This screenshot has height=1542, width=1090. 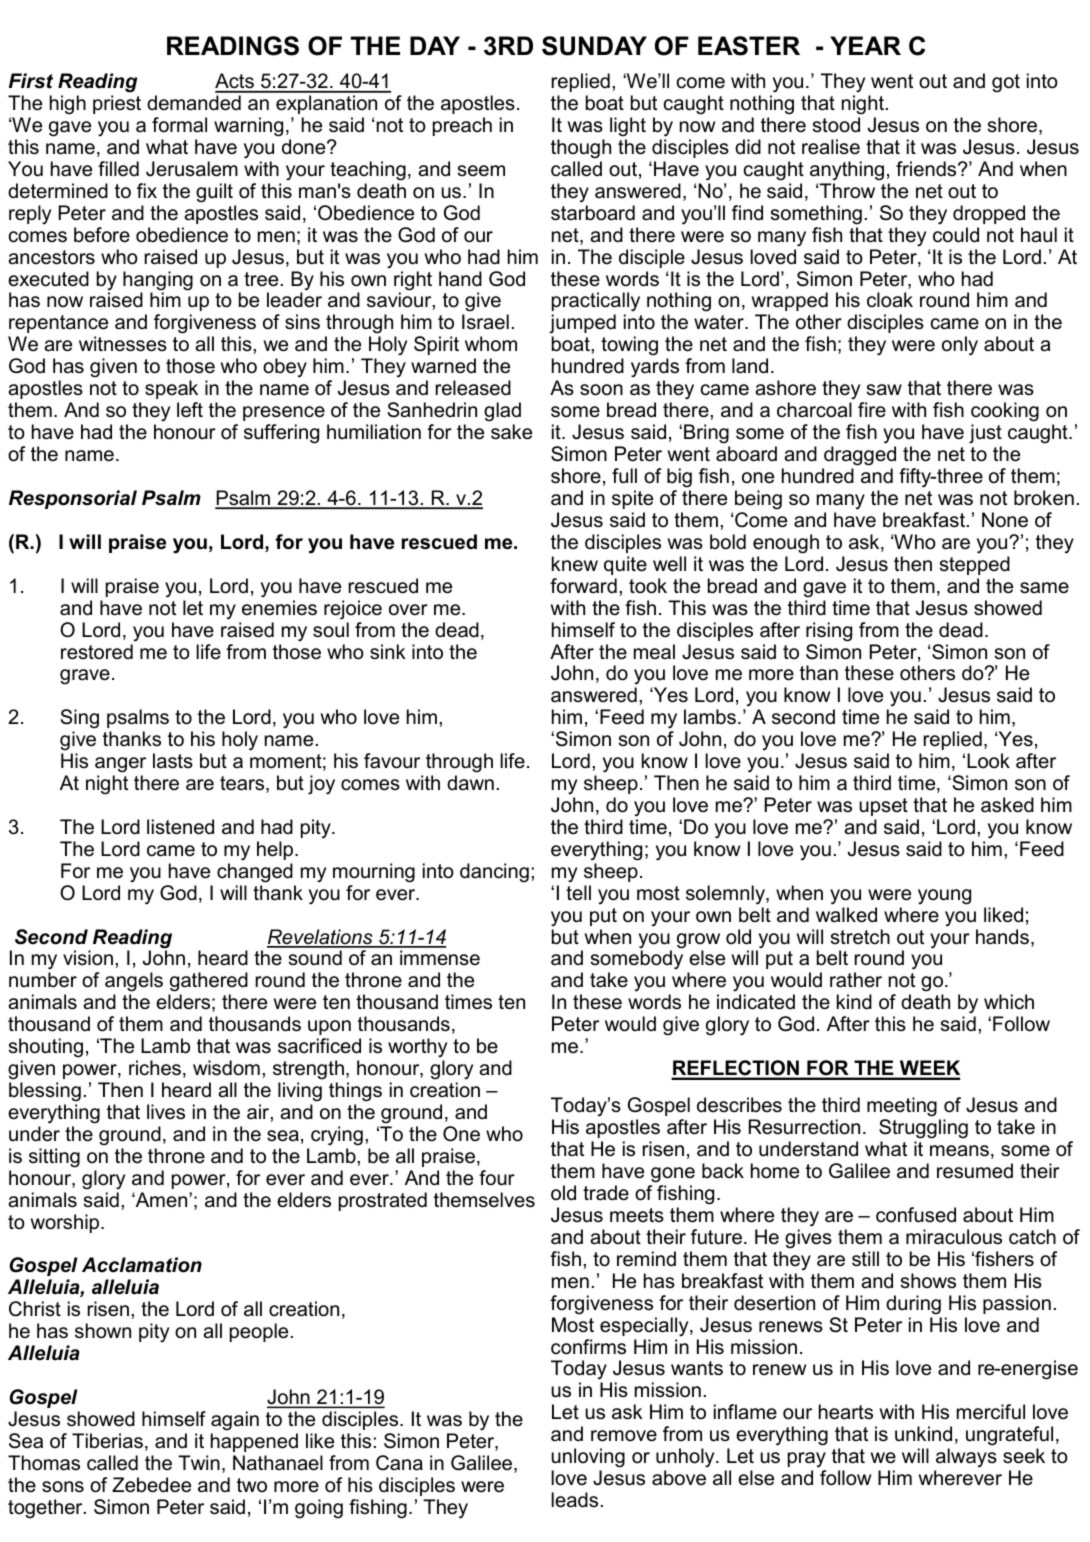 I want to click on restored, so click(x=97, y=652).
